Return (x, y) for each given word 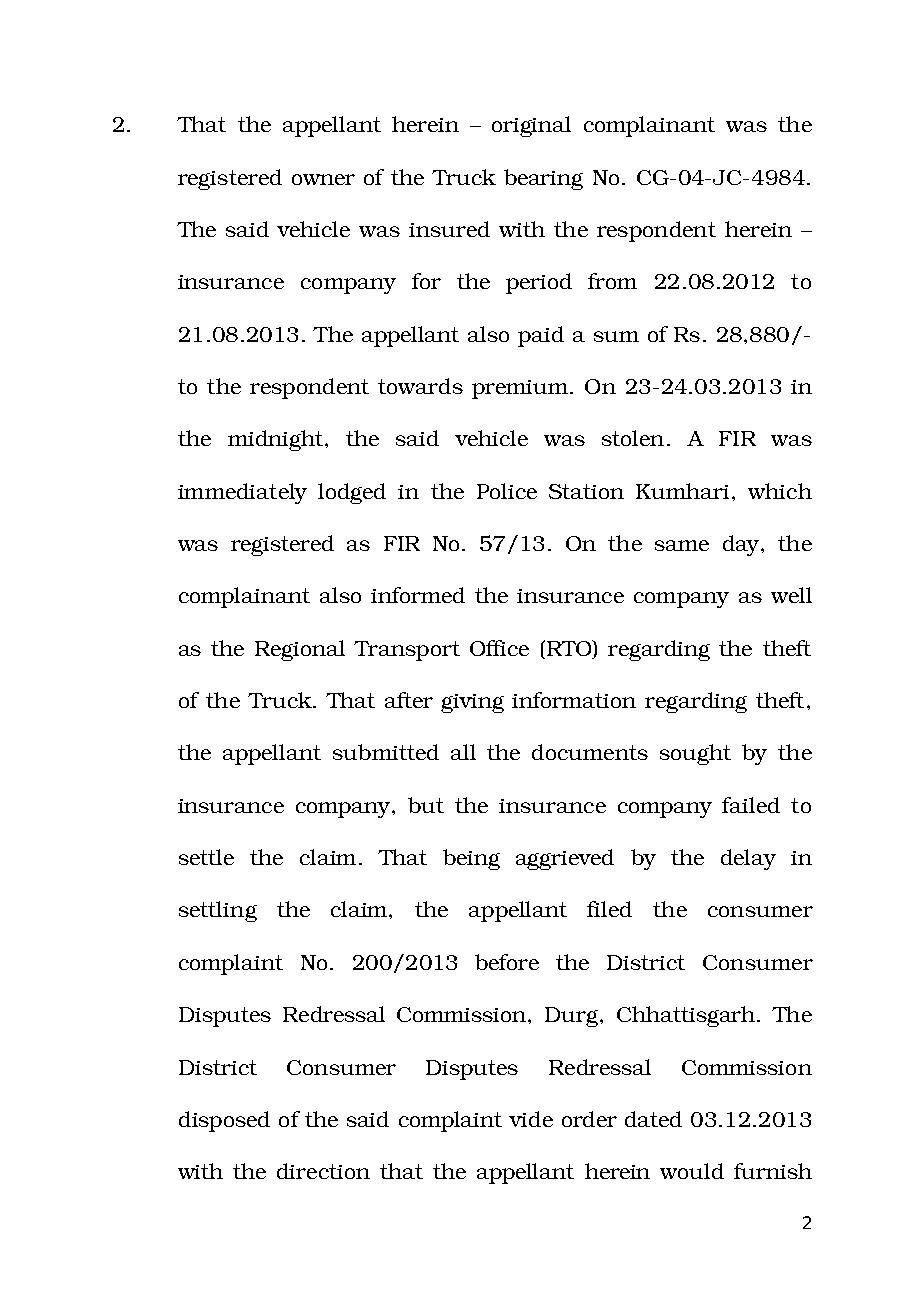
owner (323, 179)
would (692, 1171)
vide (531, 1119)
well (791, 595)
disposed (224, 1121)
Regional (300, 650)
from (612, 281)
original (531, 126)
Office (499, 648)
